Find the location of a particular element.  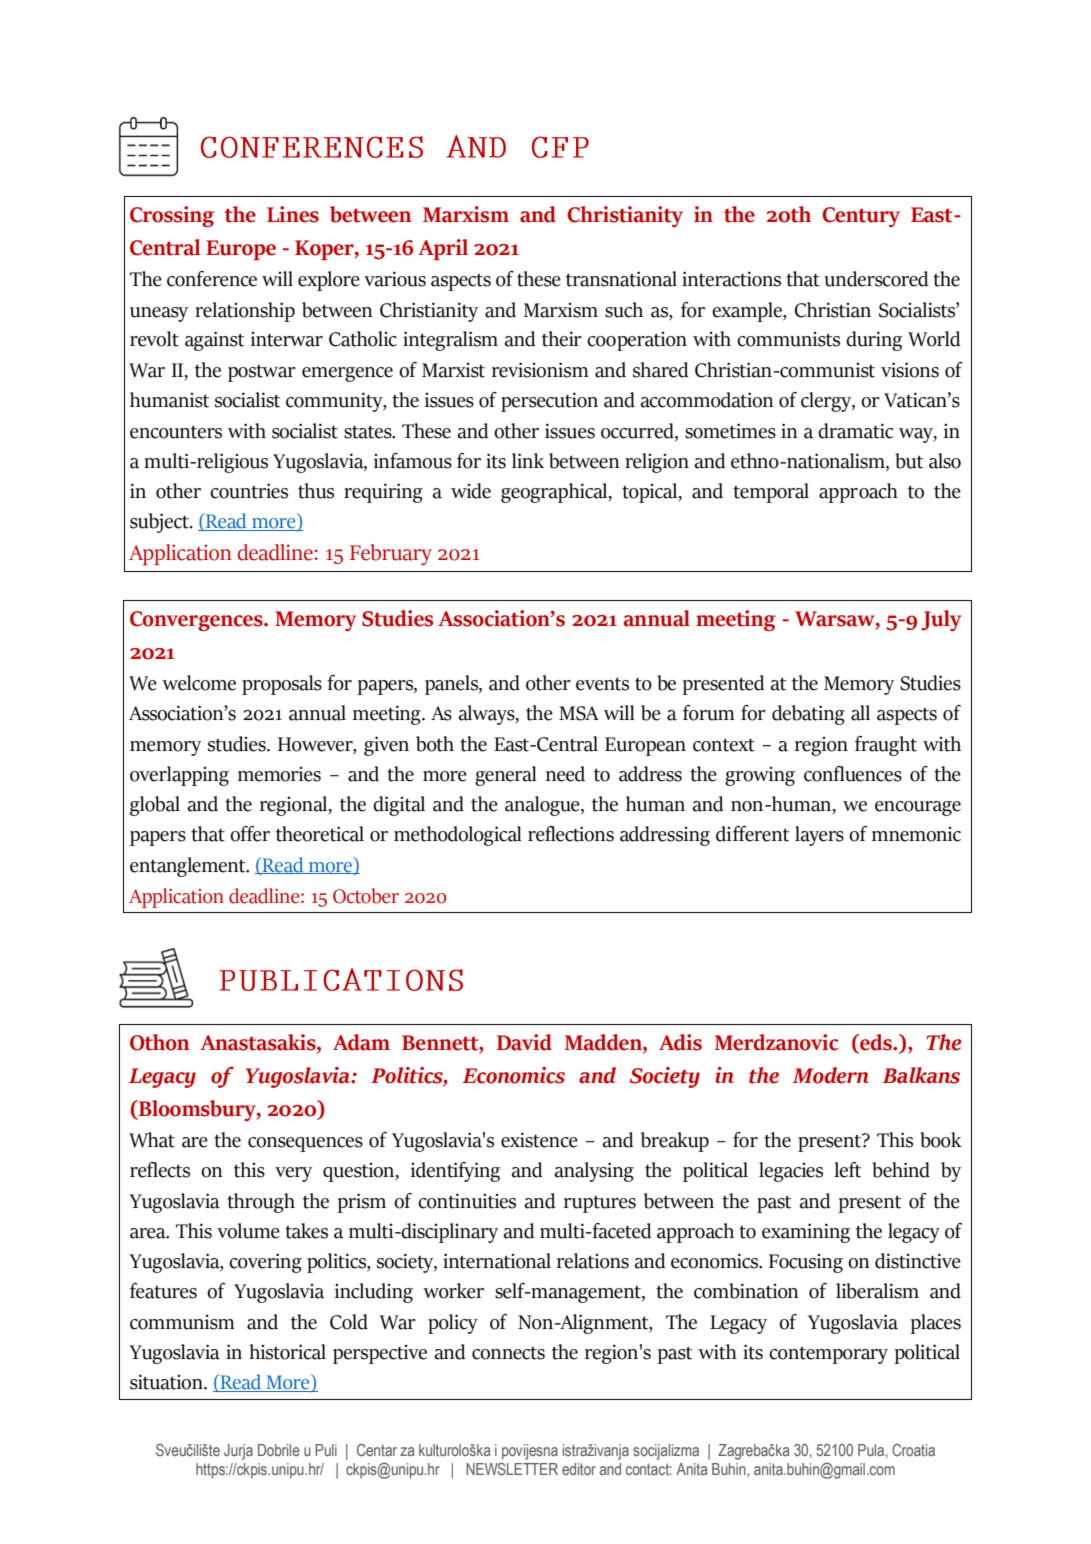

all is located at coordinates (860, 713).
